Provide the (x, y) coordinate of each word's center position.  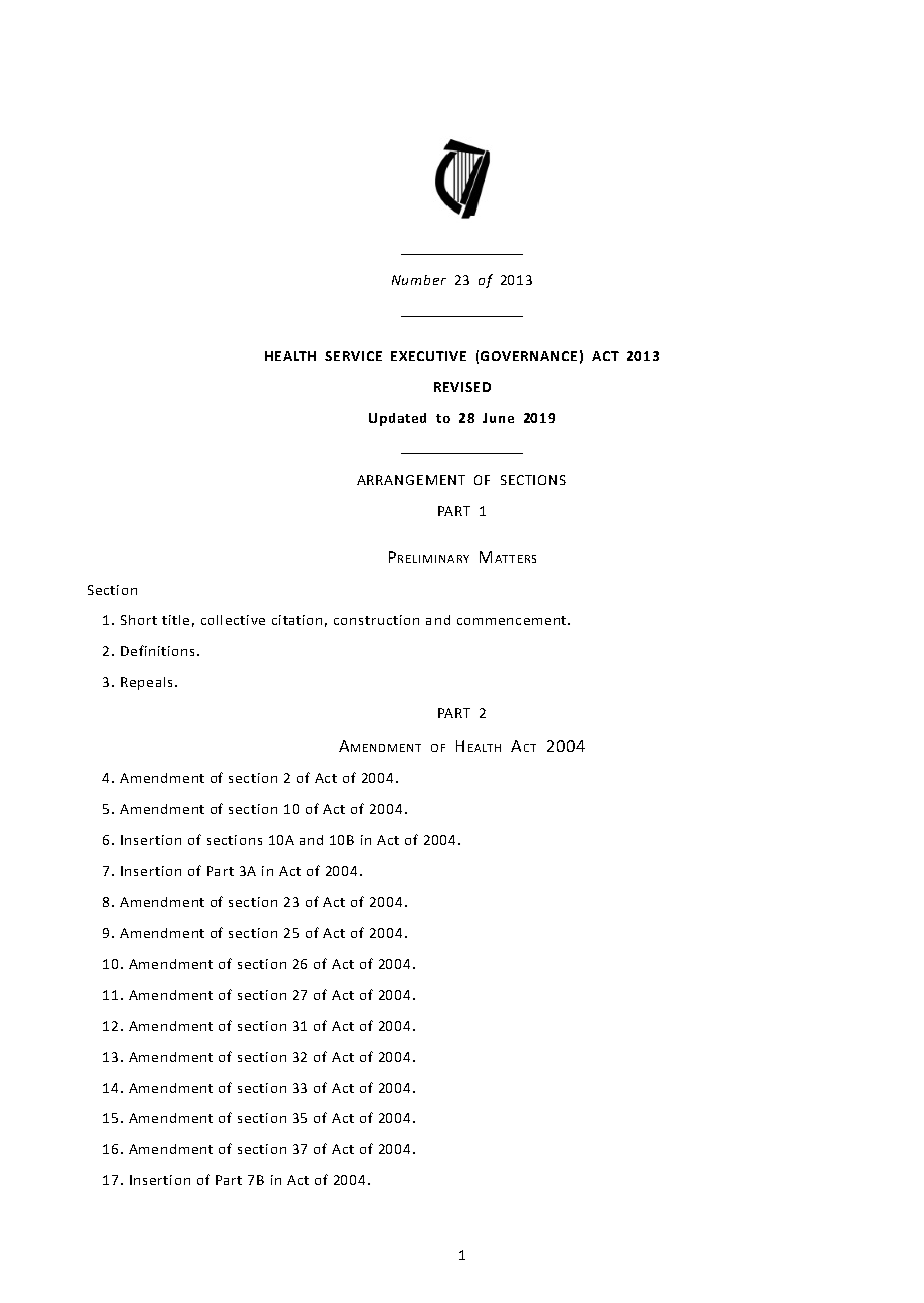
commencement (513, 620)
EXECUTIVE (428, 356)
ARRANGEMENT (411, 480)
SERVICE (353, 356)
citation (297, 620)
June (498, 418)
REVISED (462, 387)
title (175, 620)
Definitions (159, 650)
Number (419, 280)
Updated (397, 419)
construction (376, 620)
